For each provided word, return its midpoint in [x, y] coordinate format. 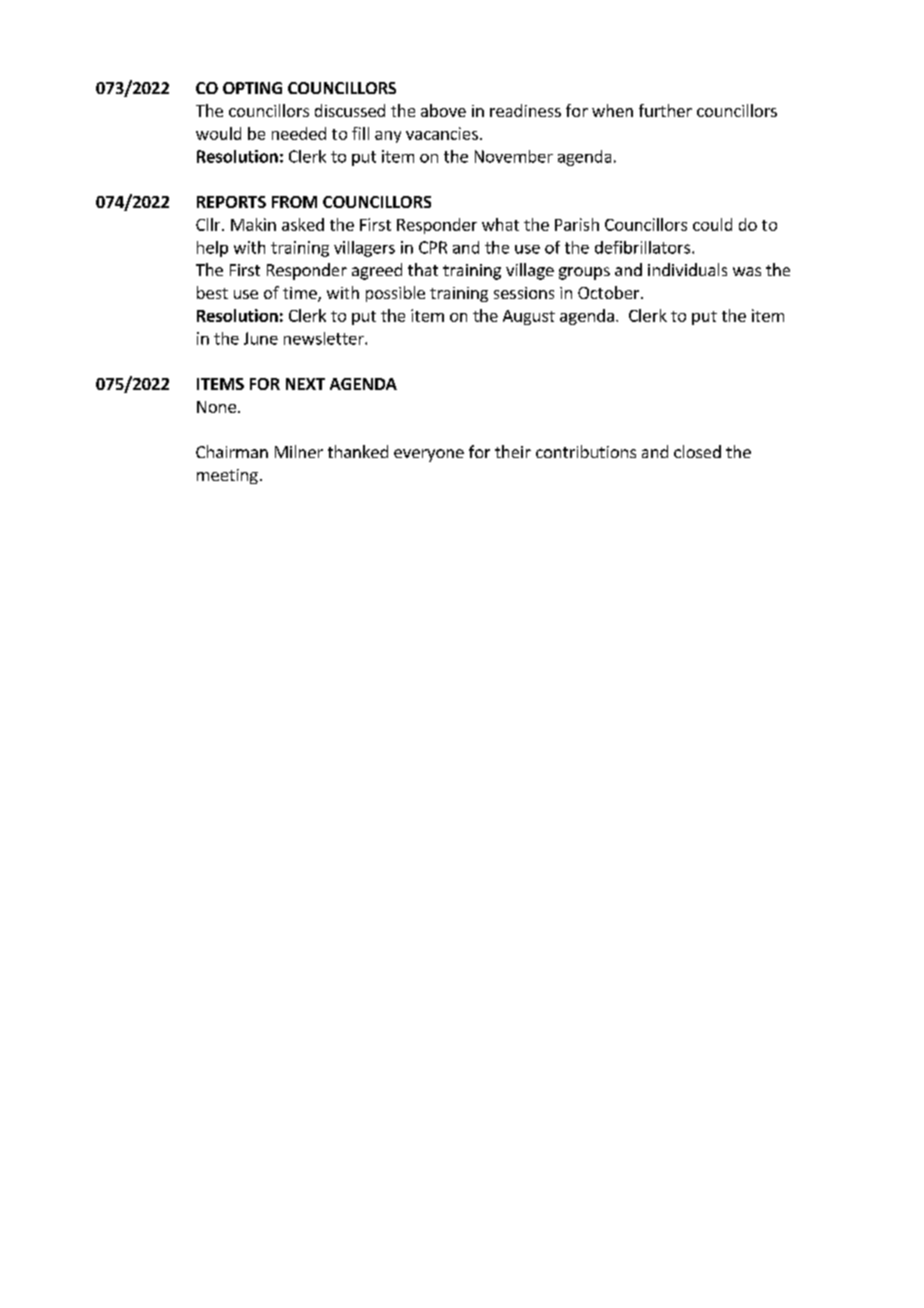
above [443, 110]
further [665, 110]
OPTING [252, 88]
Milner [299, 451]
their [513, 451]
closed [697, 451]
